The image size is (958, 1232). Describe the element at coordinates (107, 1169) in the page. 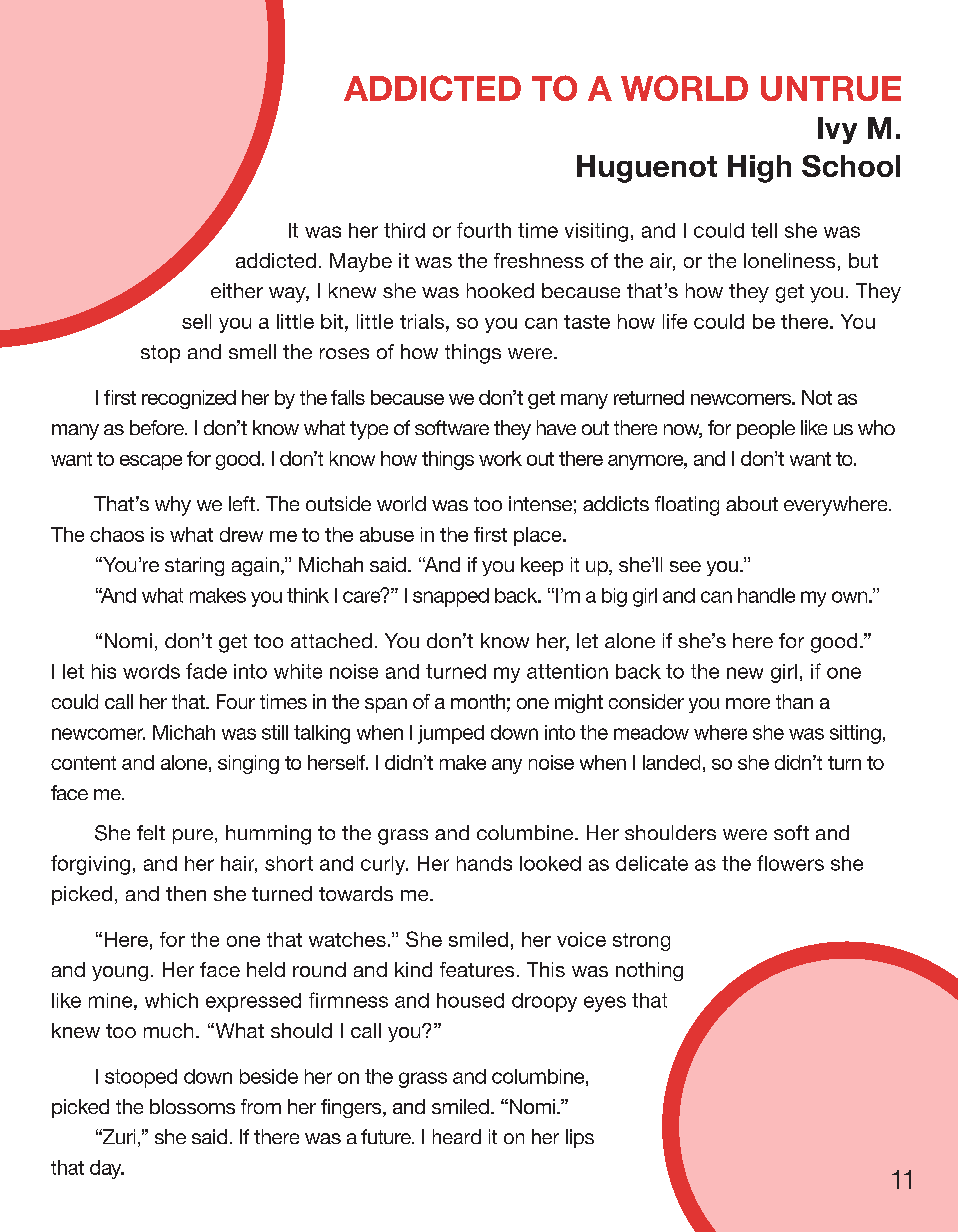

I see `day` at that location.
